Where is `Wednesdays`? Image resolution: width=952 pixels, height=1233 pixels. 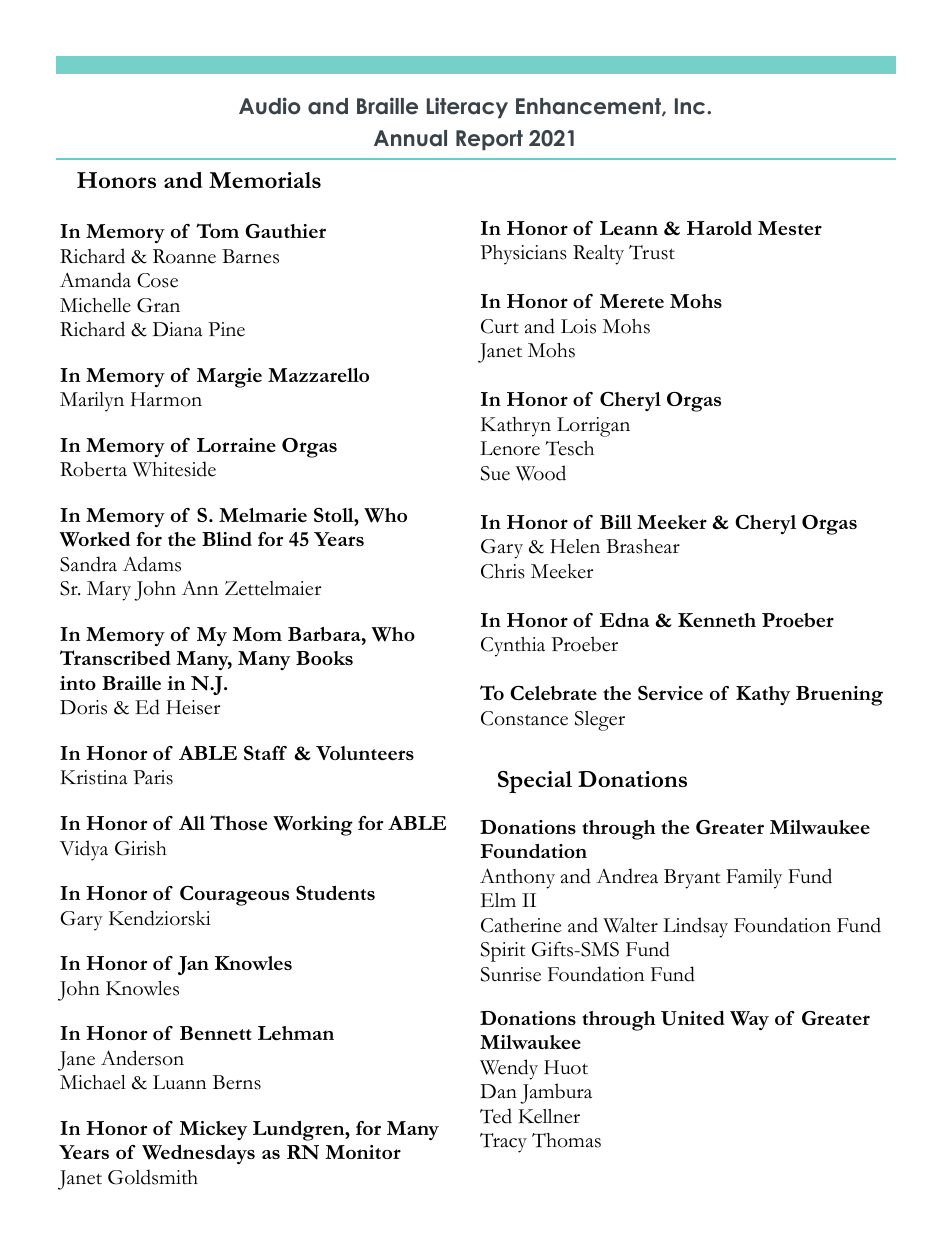 Wednesdays is located at coordinates (198, 1154).
